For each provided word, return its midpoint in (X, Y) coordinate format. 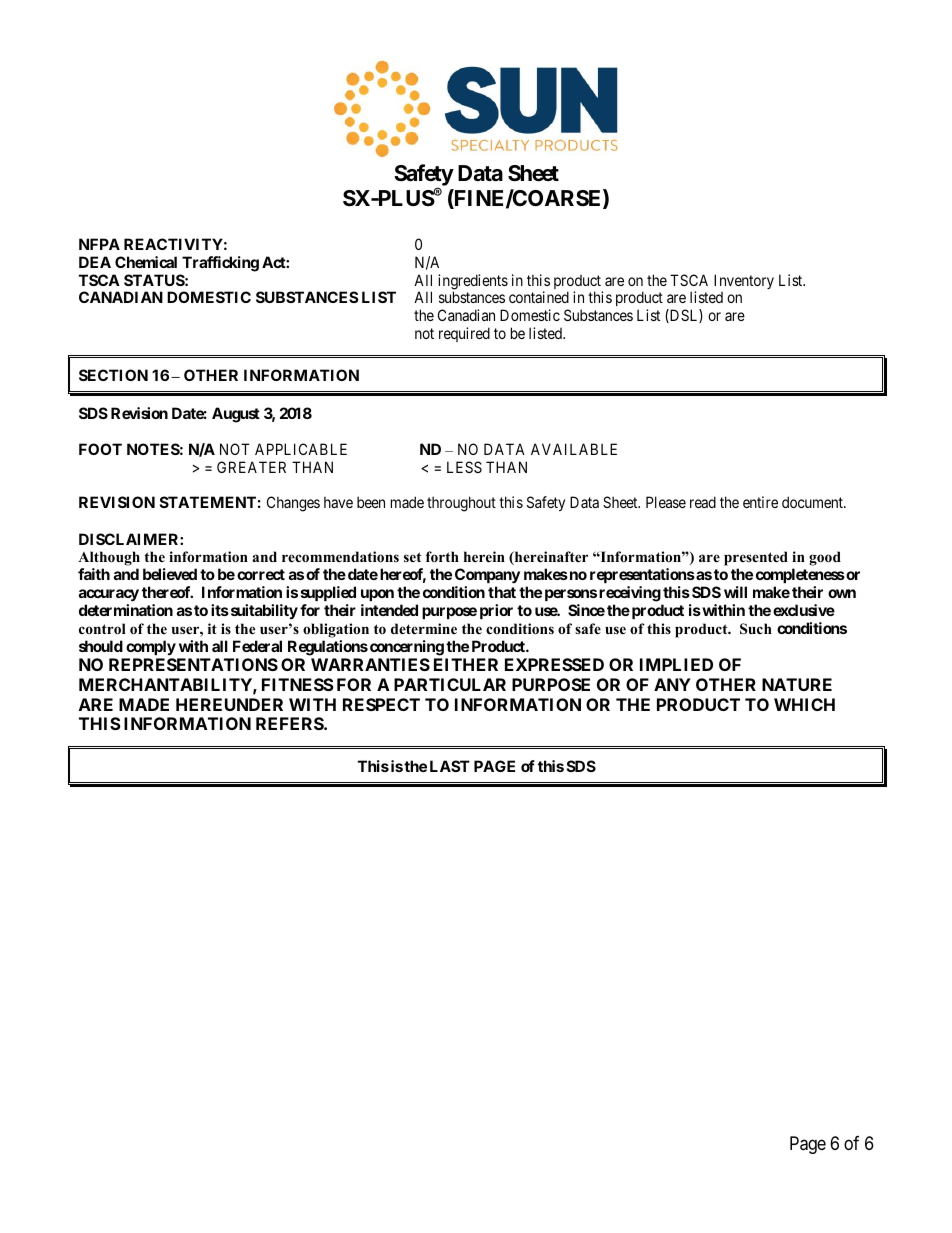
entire (760, 502)
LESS (464, 467)
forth (442, 557)
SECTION (113, 375)
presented (756, 560)
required (464, 334)
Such (756, 629)
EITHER (466, 664)
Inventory (744, 281)
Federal (257, 646)
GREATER (251, 467)
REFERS (290, 723)
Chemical (146, 262)
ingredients (473, 283)
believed (170, 574)
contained (539, 297)
